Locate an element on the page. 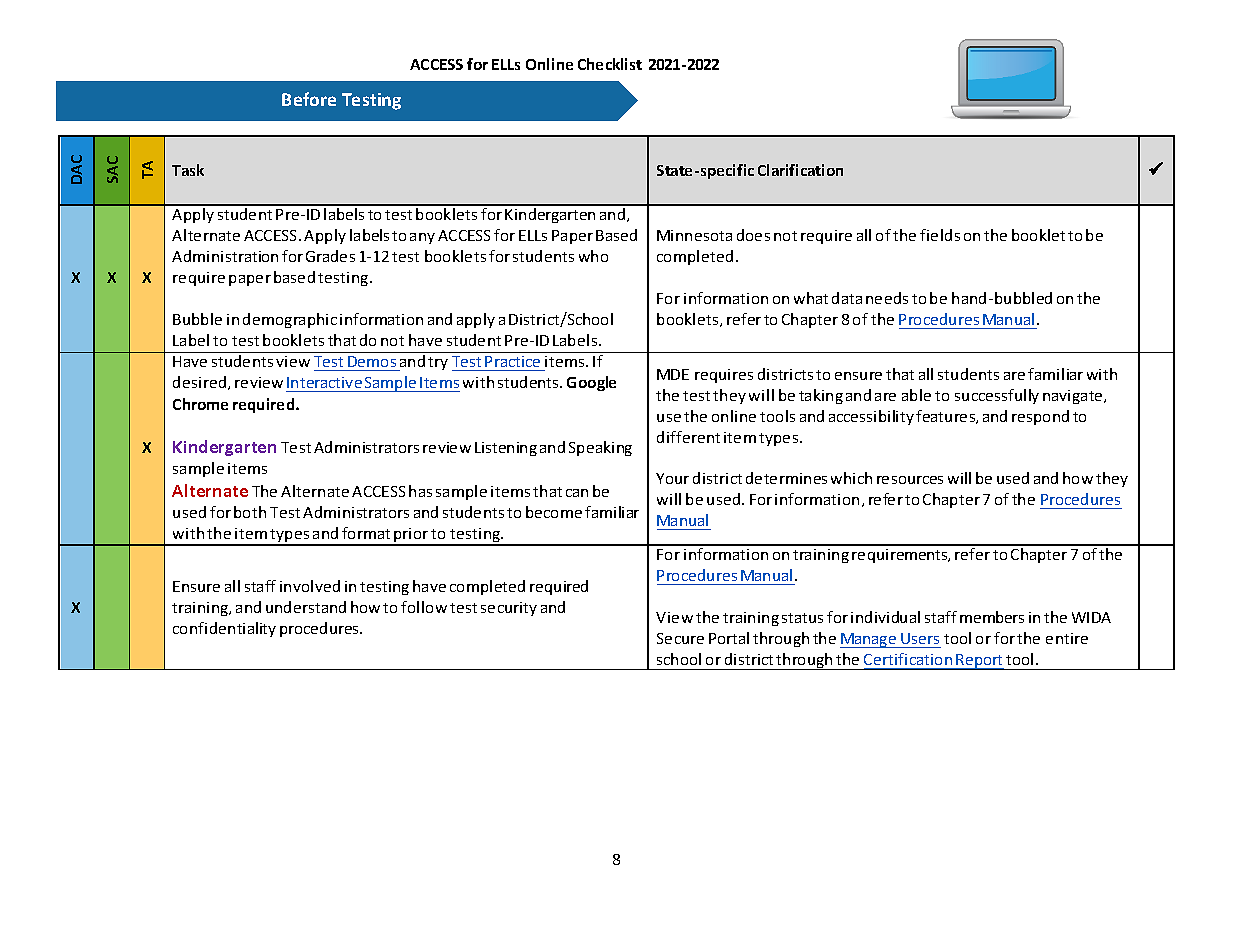 The image size is (1233, 952). MDE is located at coordinates (673, 374).
